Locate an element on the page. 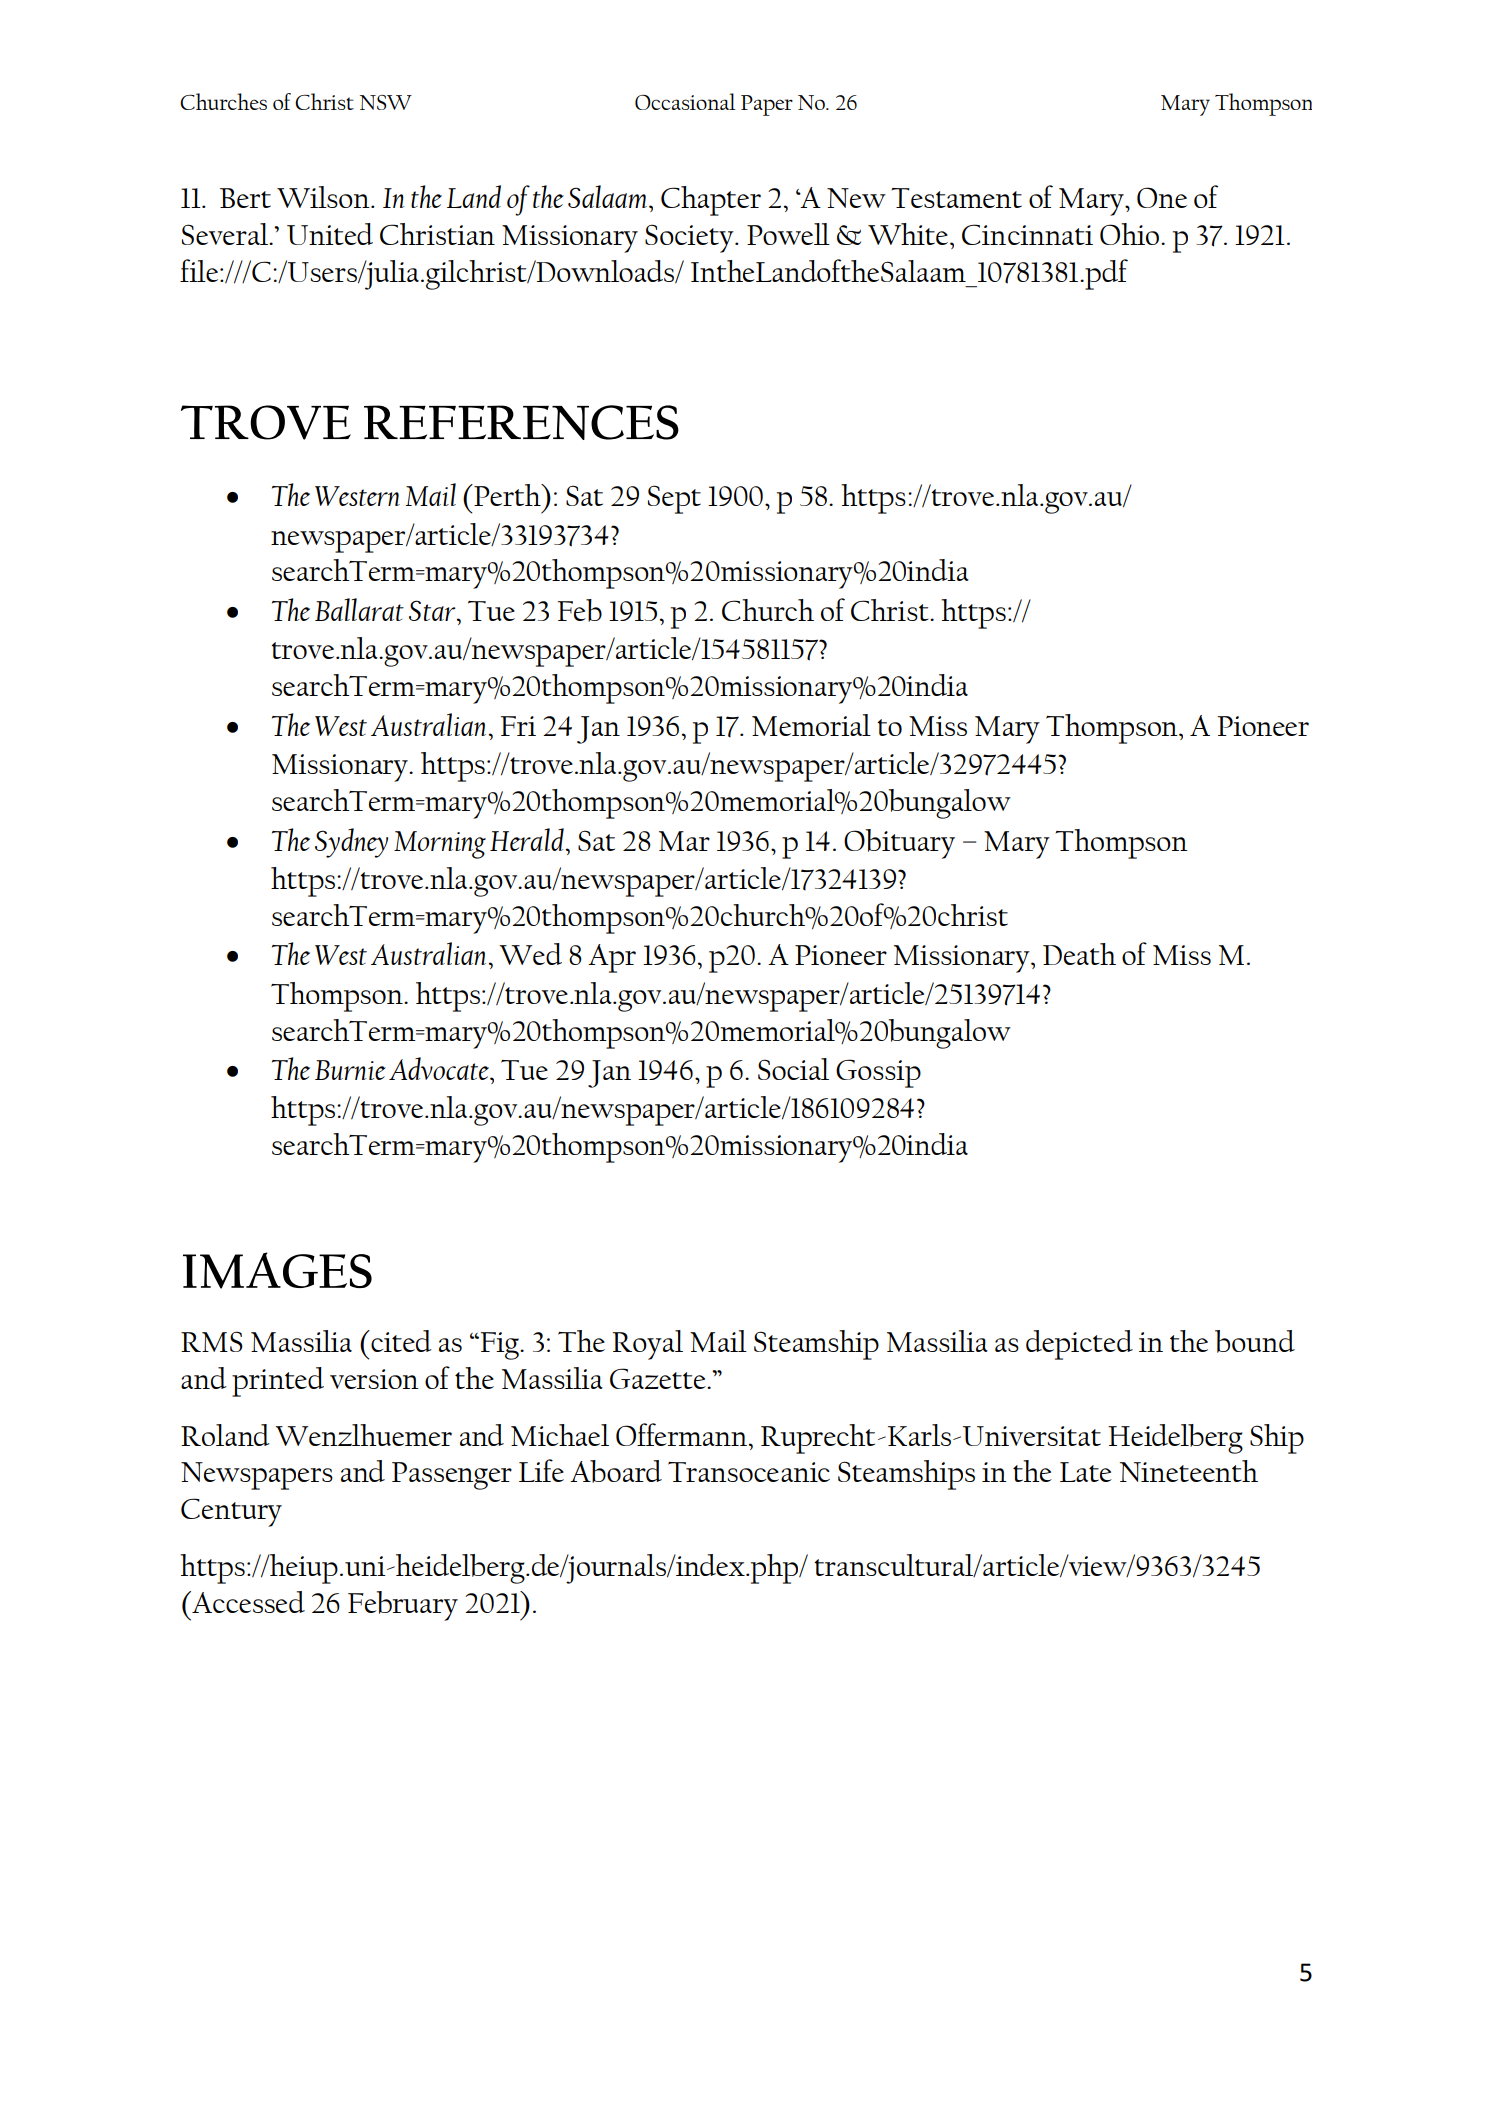  Obituary is located at coordinates (899, 844).
